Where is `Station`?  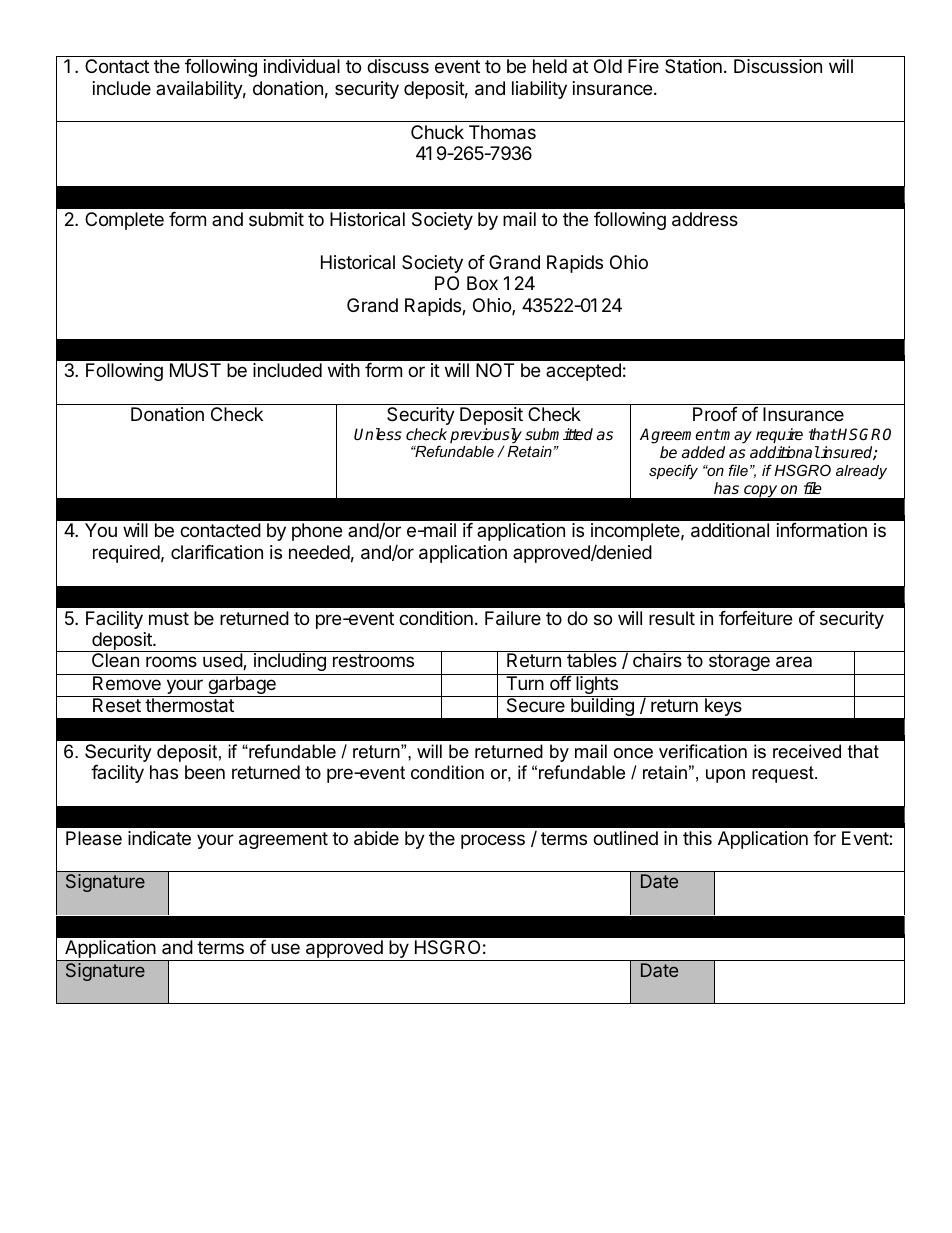
Station is located at coordinates (693, 66).
